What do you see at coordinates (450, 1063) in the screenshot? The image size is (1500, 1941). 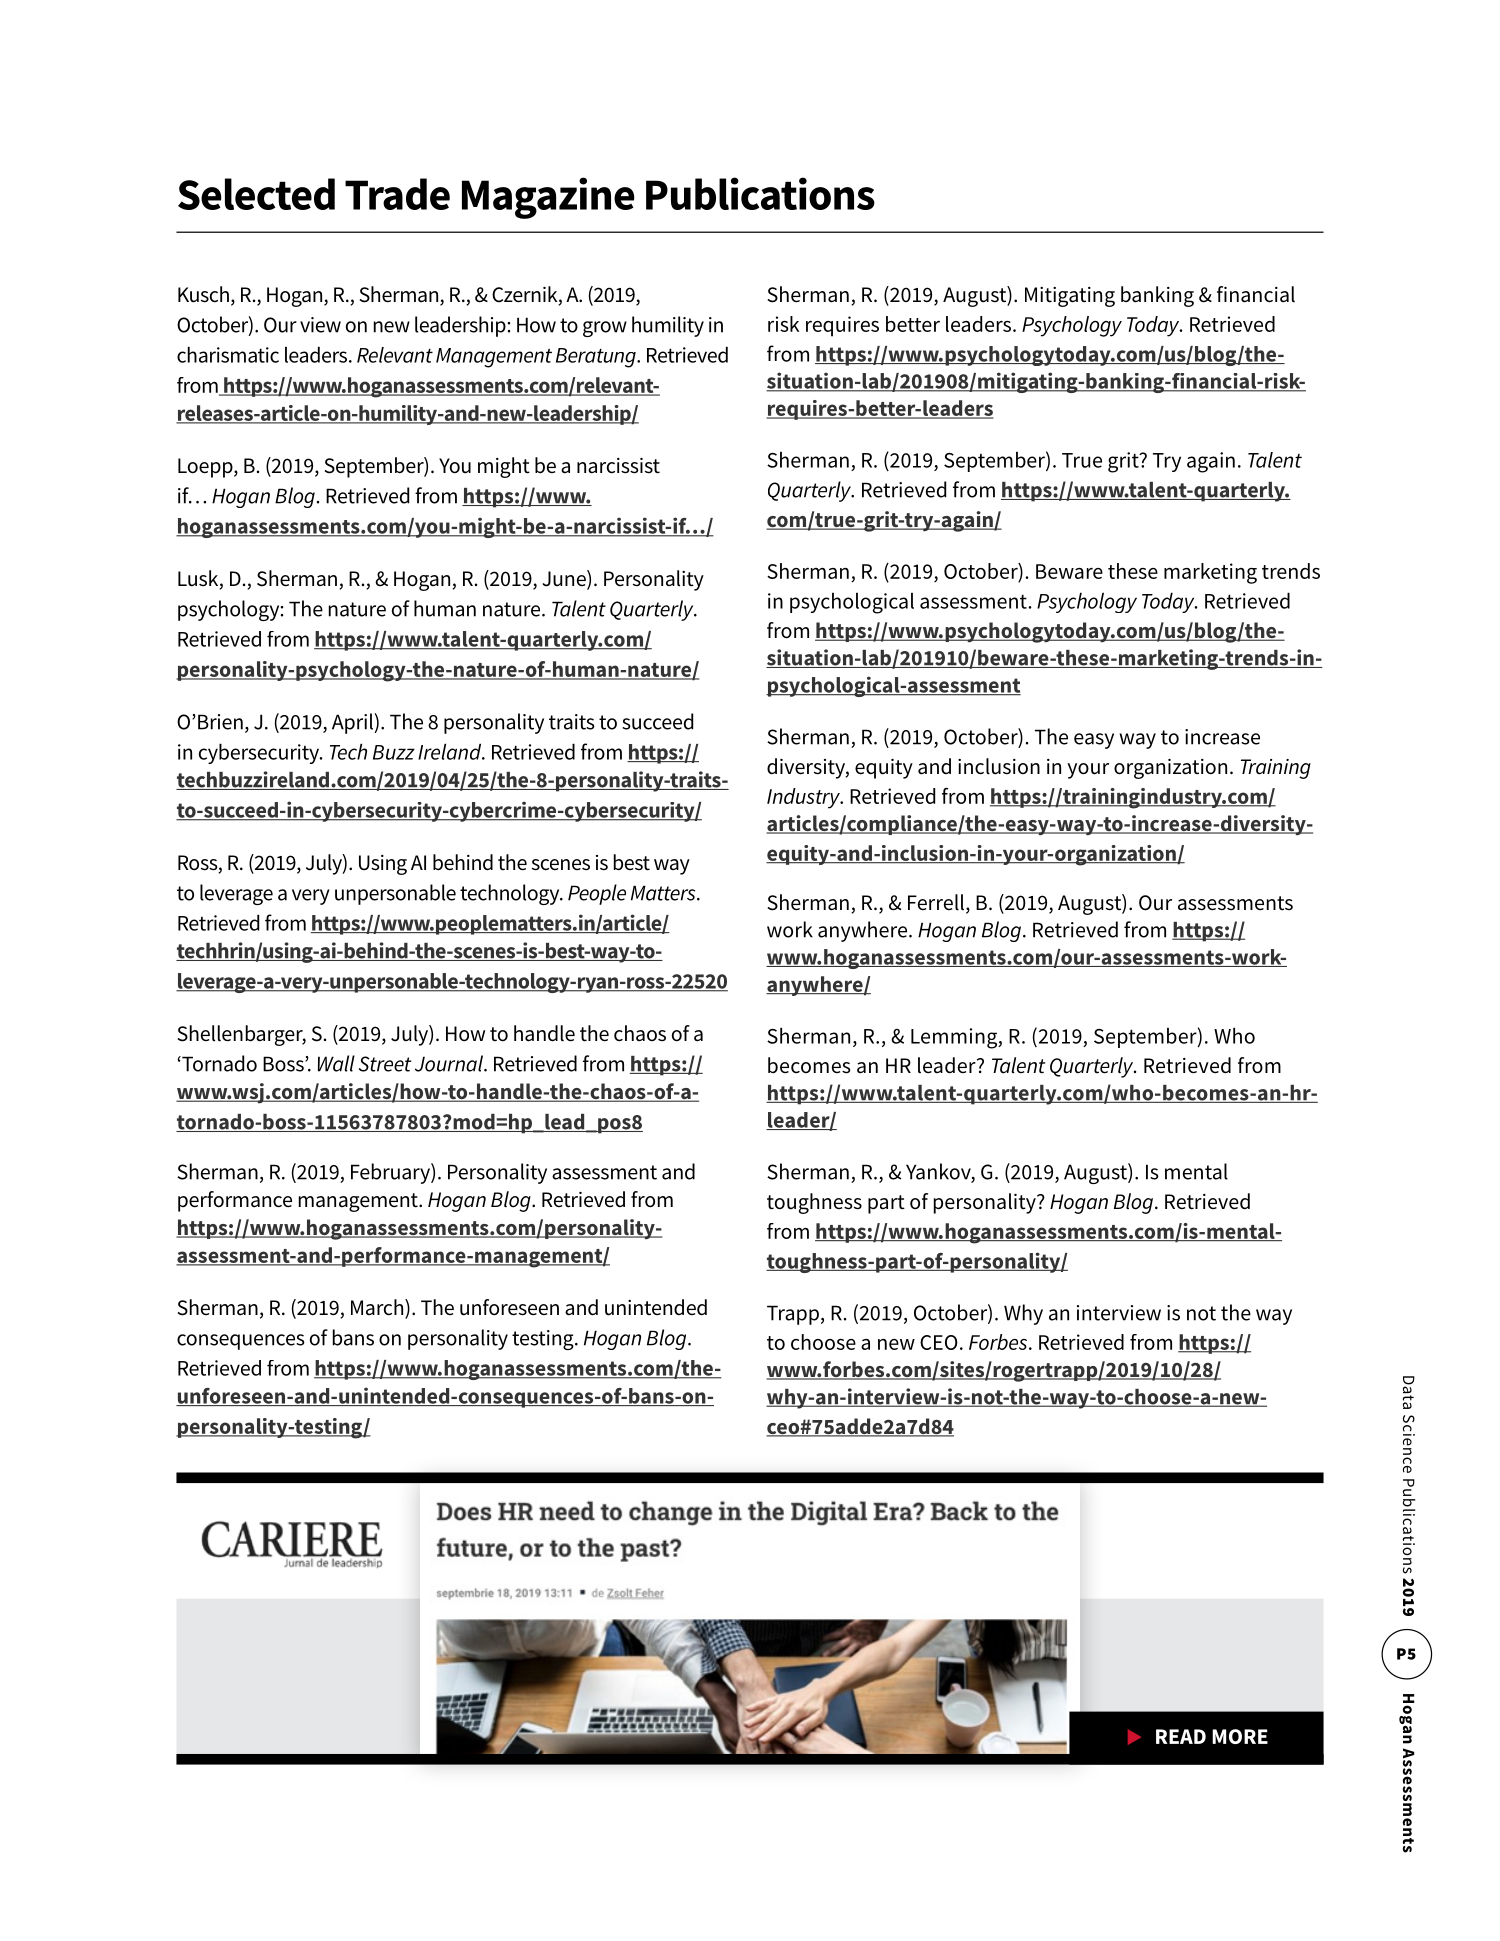 I see `Journal` at bounding box center [450, 1063].
